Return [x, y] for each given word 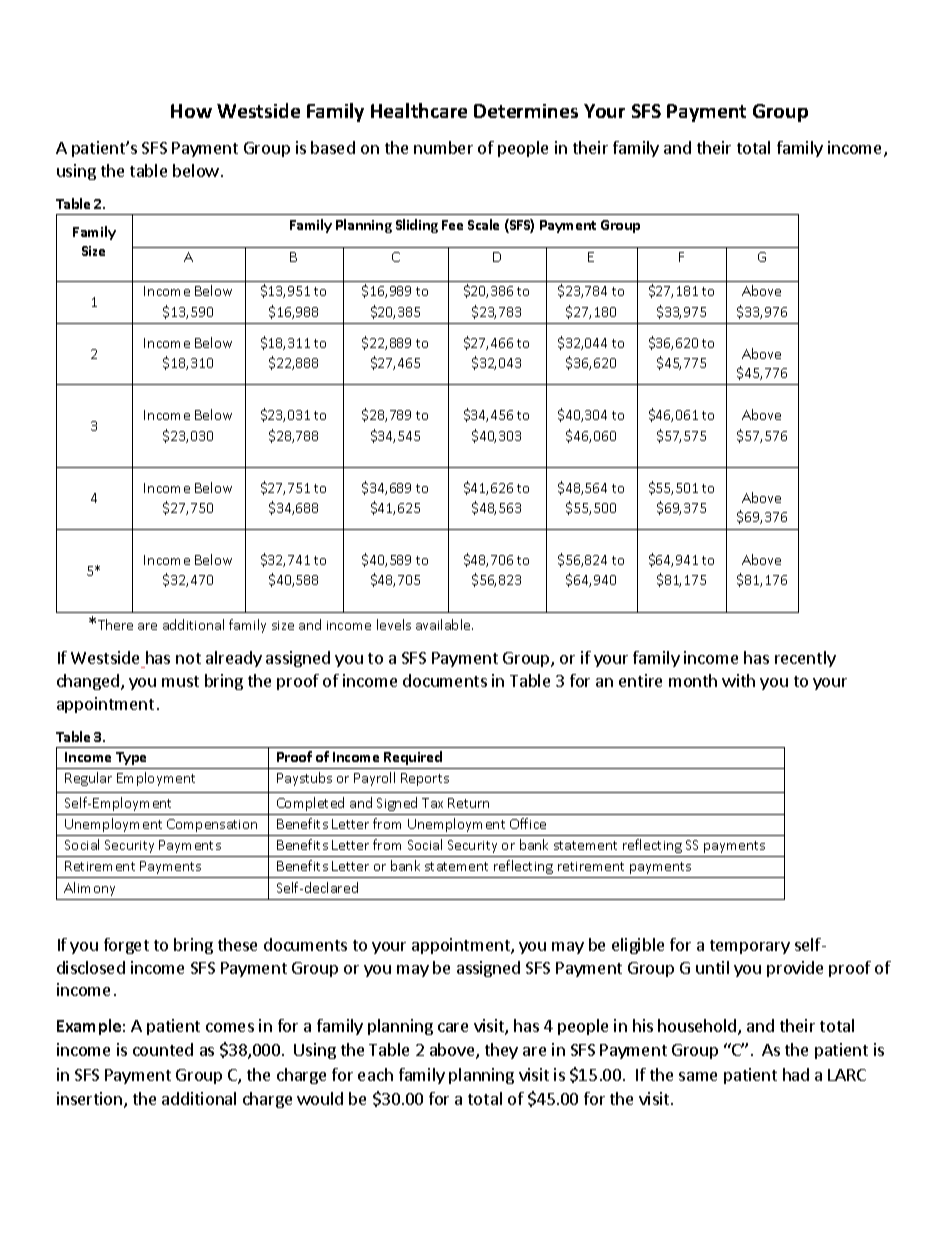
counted [163, 1049]
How [191, 111]
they [501, 1051]
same [698, 1076]
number [443, 147]
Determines [526, 111]
